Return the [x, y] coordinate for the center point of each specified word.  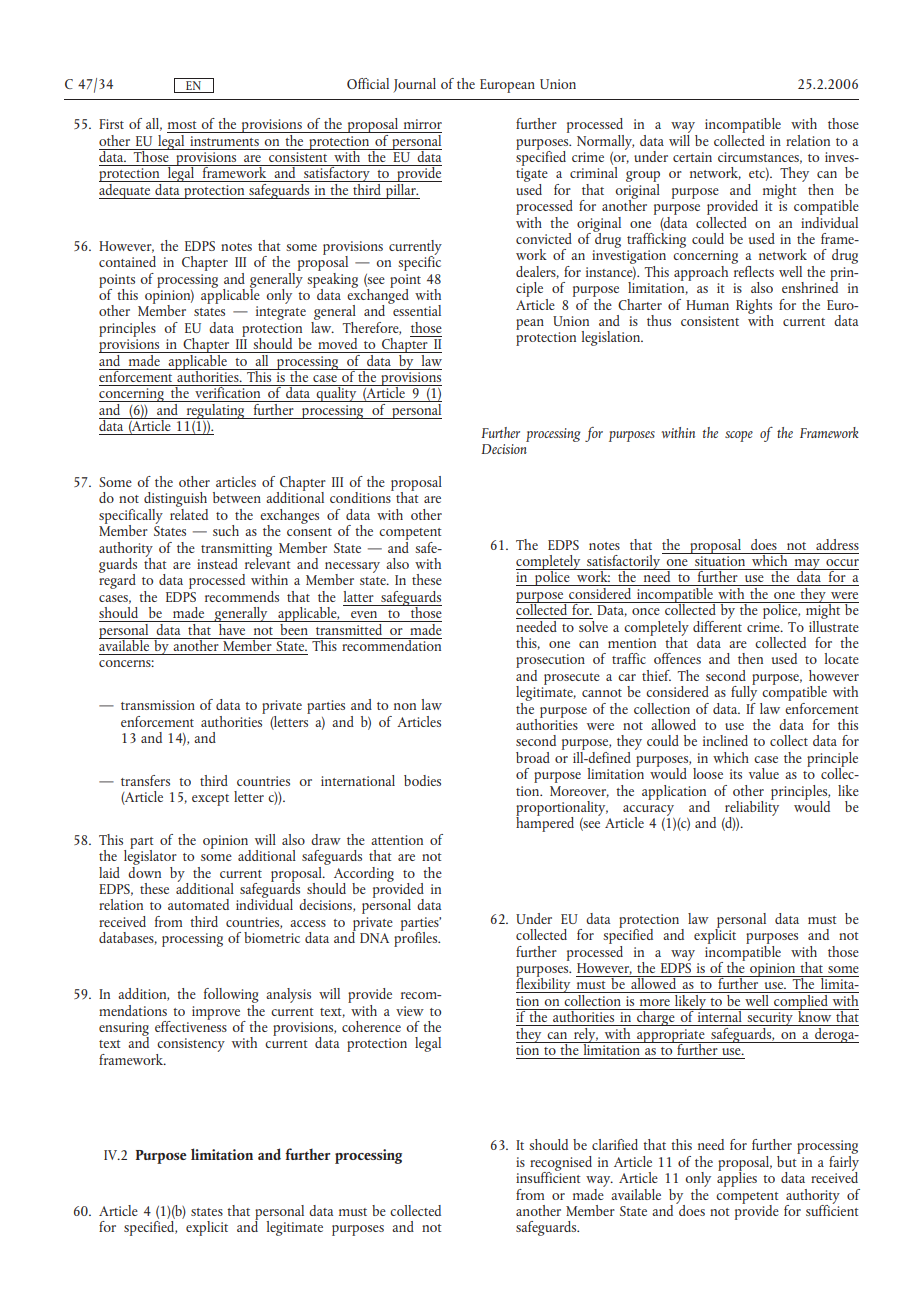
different [717, 625]
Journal [414, 85]
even [364, 614]
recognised [561, 1164]
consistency [190, 1046]
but [788, 1160]
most [182, 125]
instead [217, 563]
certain [692, 157]
